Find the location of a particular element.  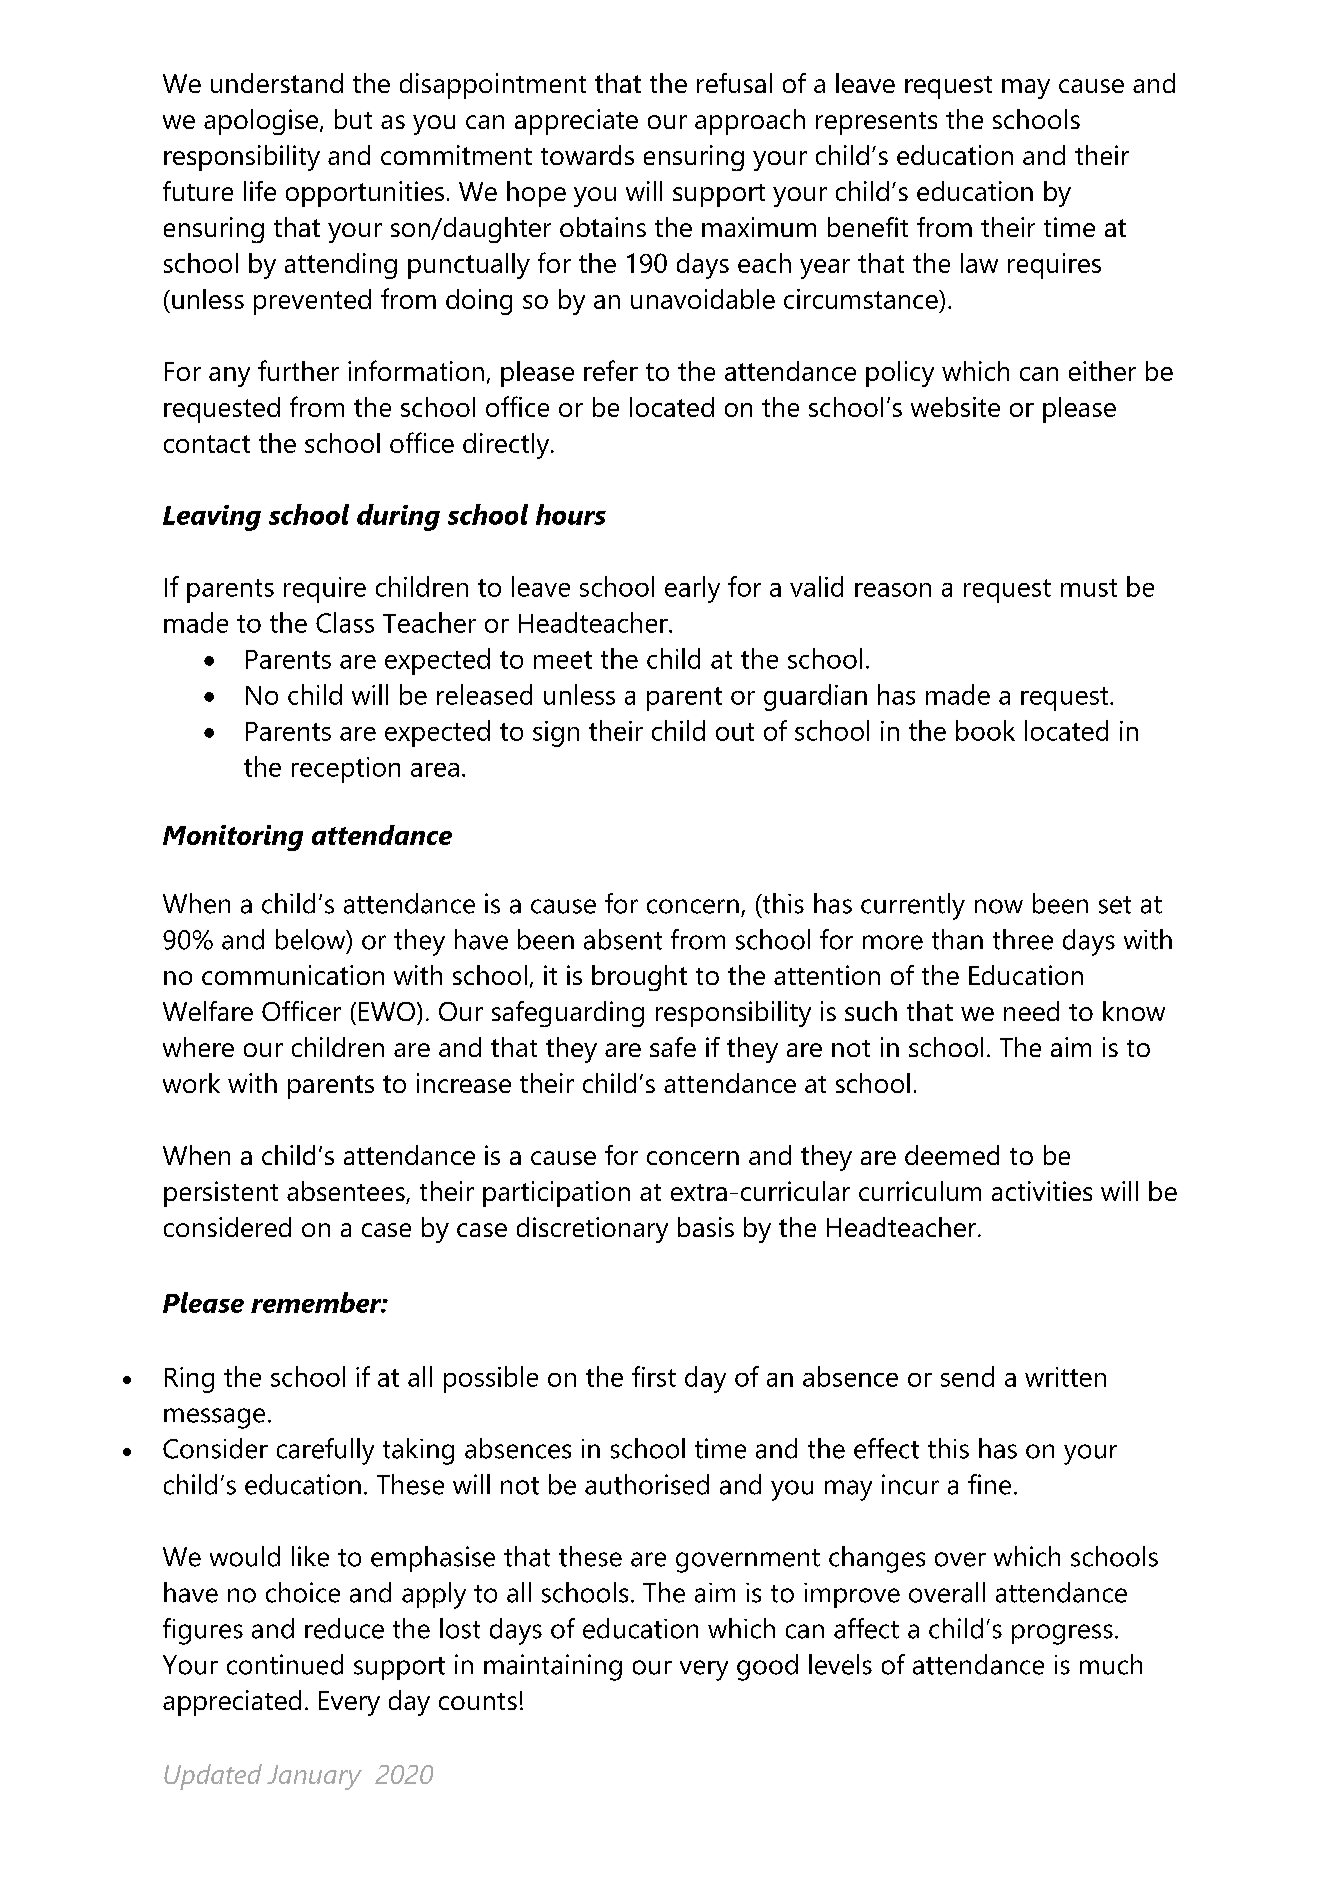

persistent is located at coordinates (221, 1194).
